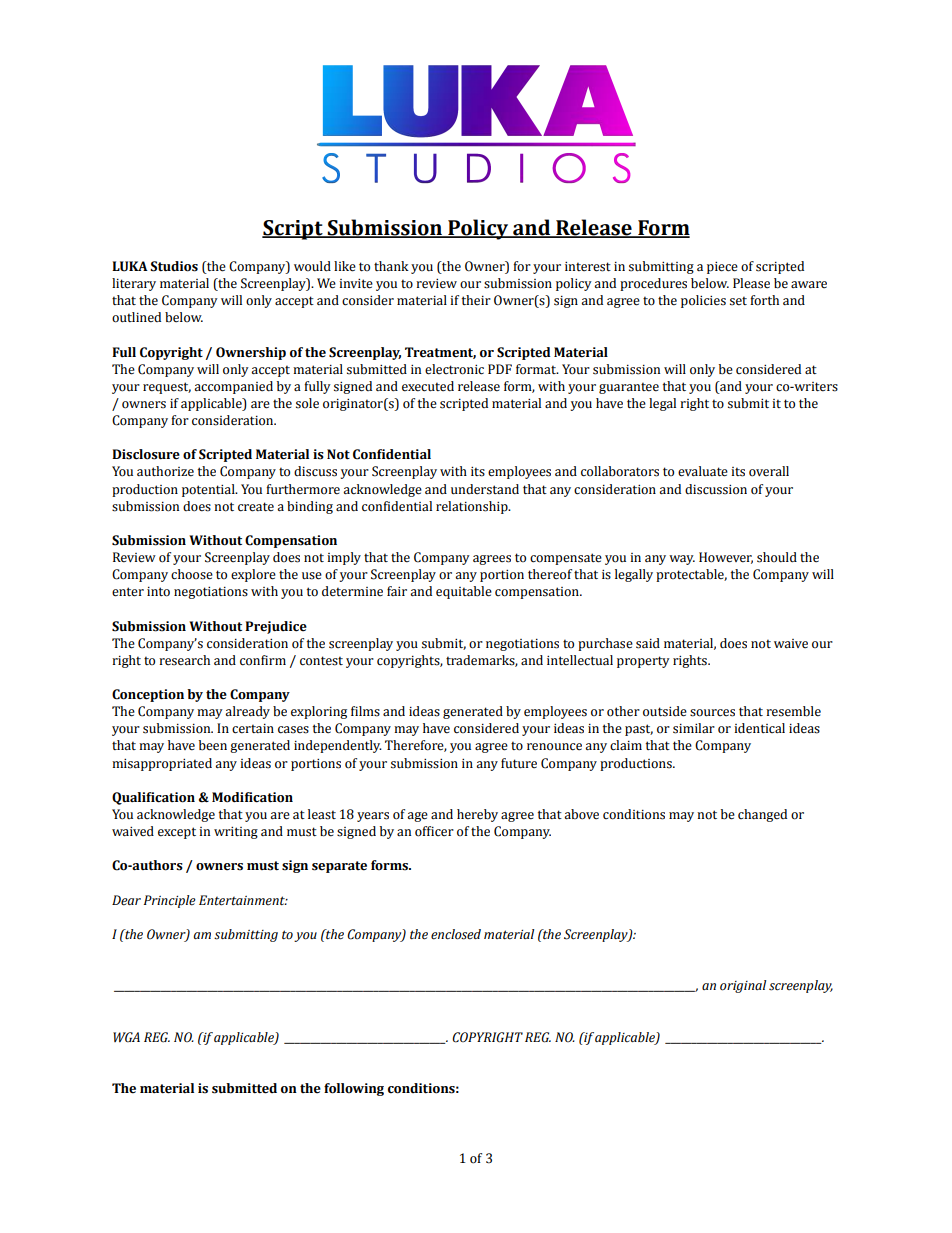 The width and height of the page is (952, 1233). Describe the element at coordinates (703, 471) in the page. I see `evaluate` at that location.
